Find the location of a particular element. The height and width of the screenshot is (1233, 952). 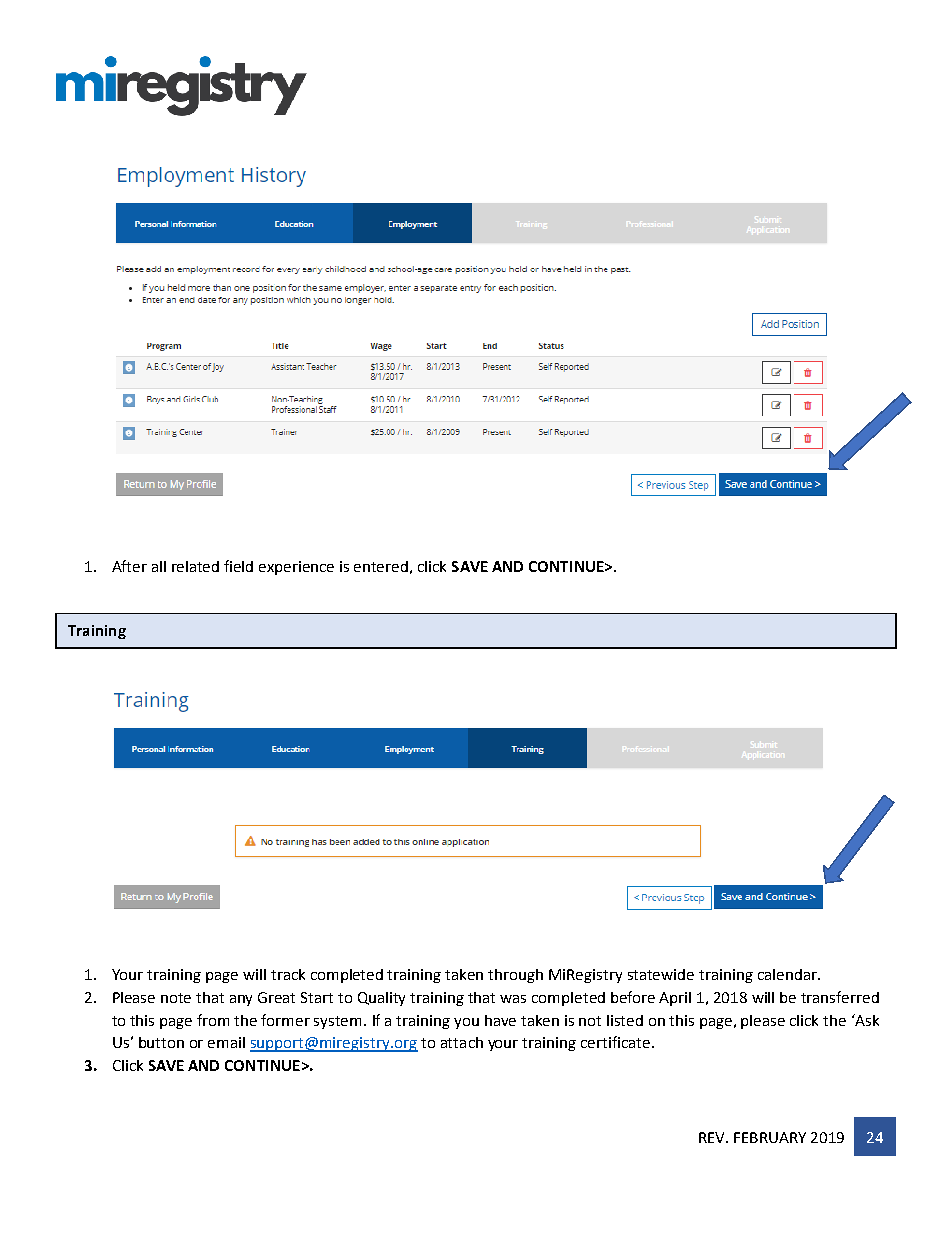

experience is located at coordinates (296, 568).
